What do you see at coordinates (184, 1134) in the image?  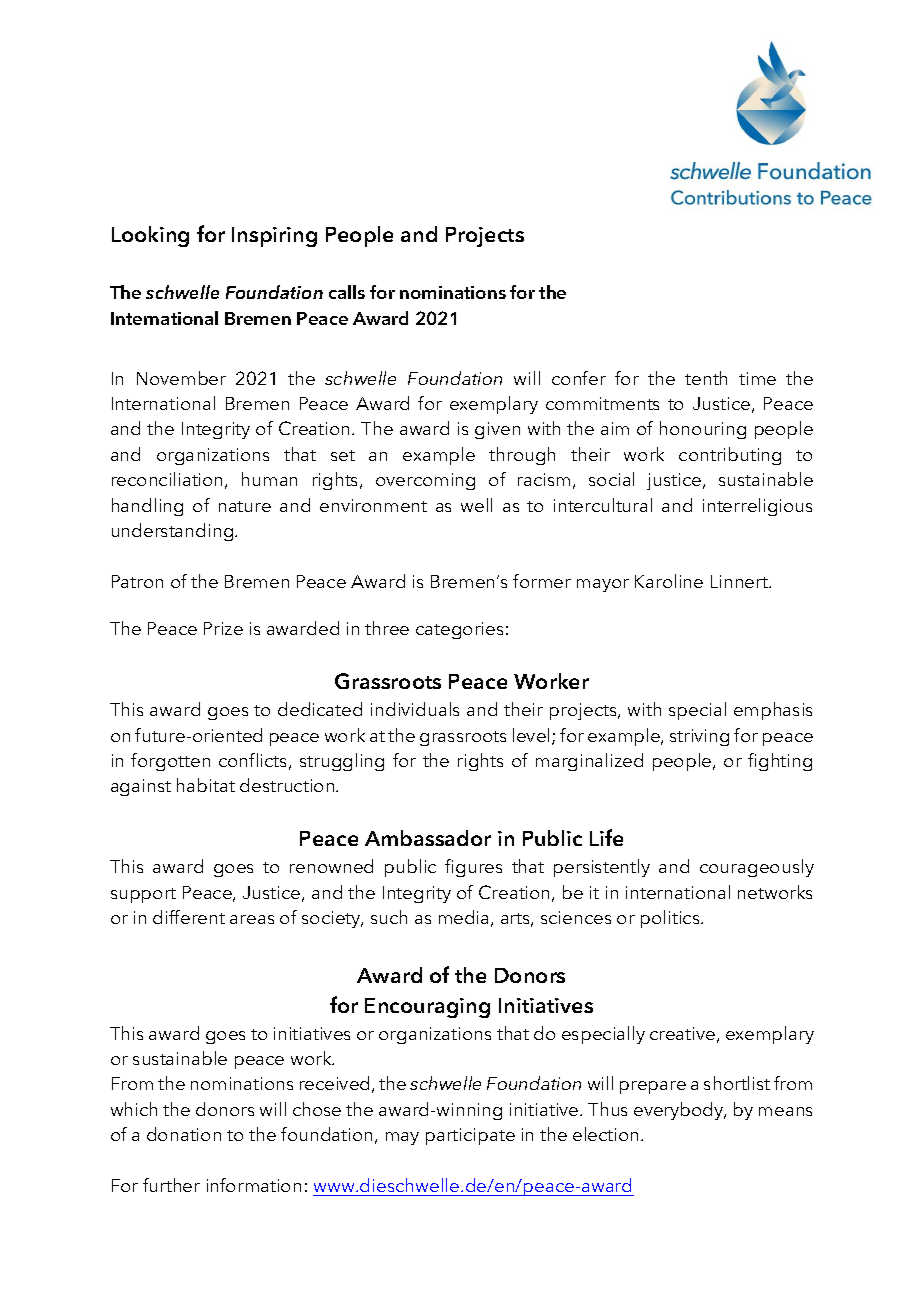 I see `donation` at bounding box center [184, 1134].
